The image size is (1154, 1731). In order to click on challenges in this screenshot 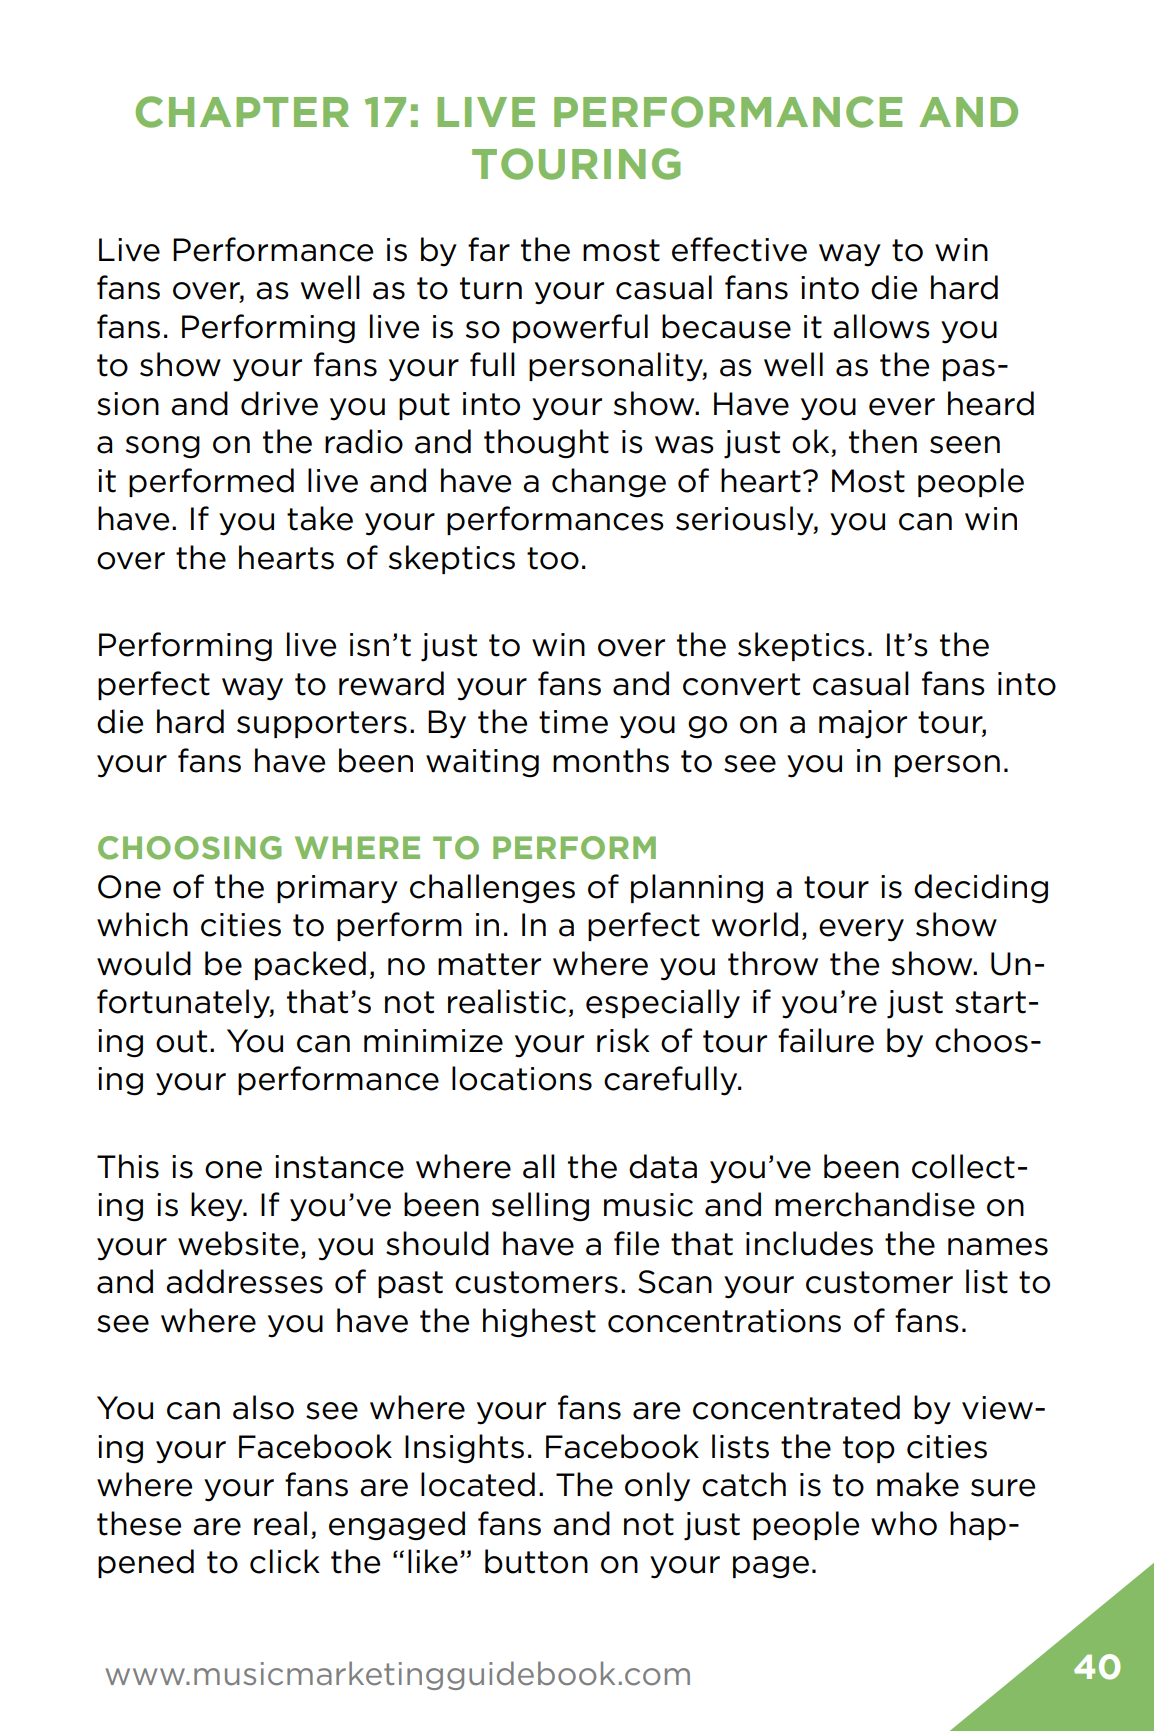, I will do `click(492, 889)`.
